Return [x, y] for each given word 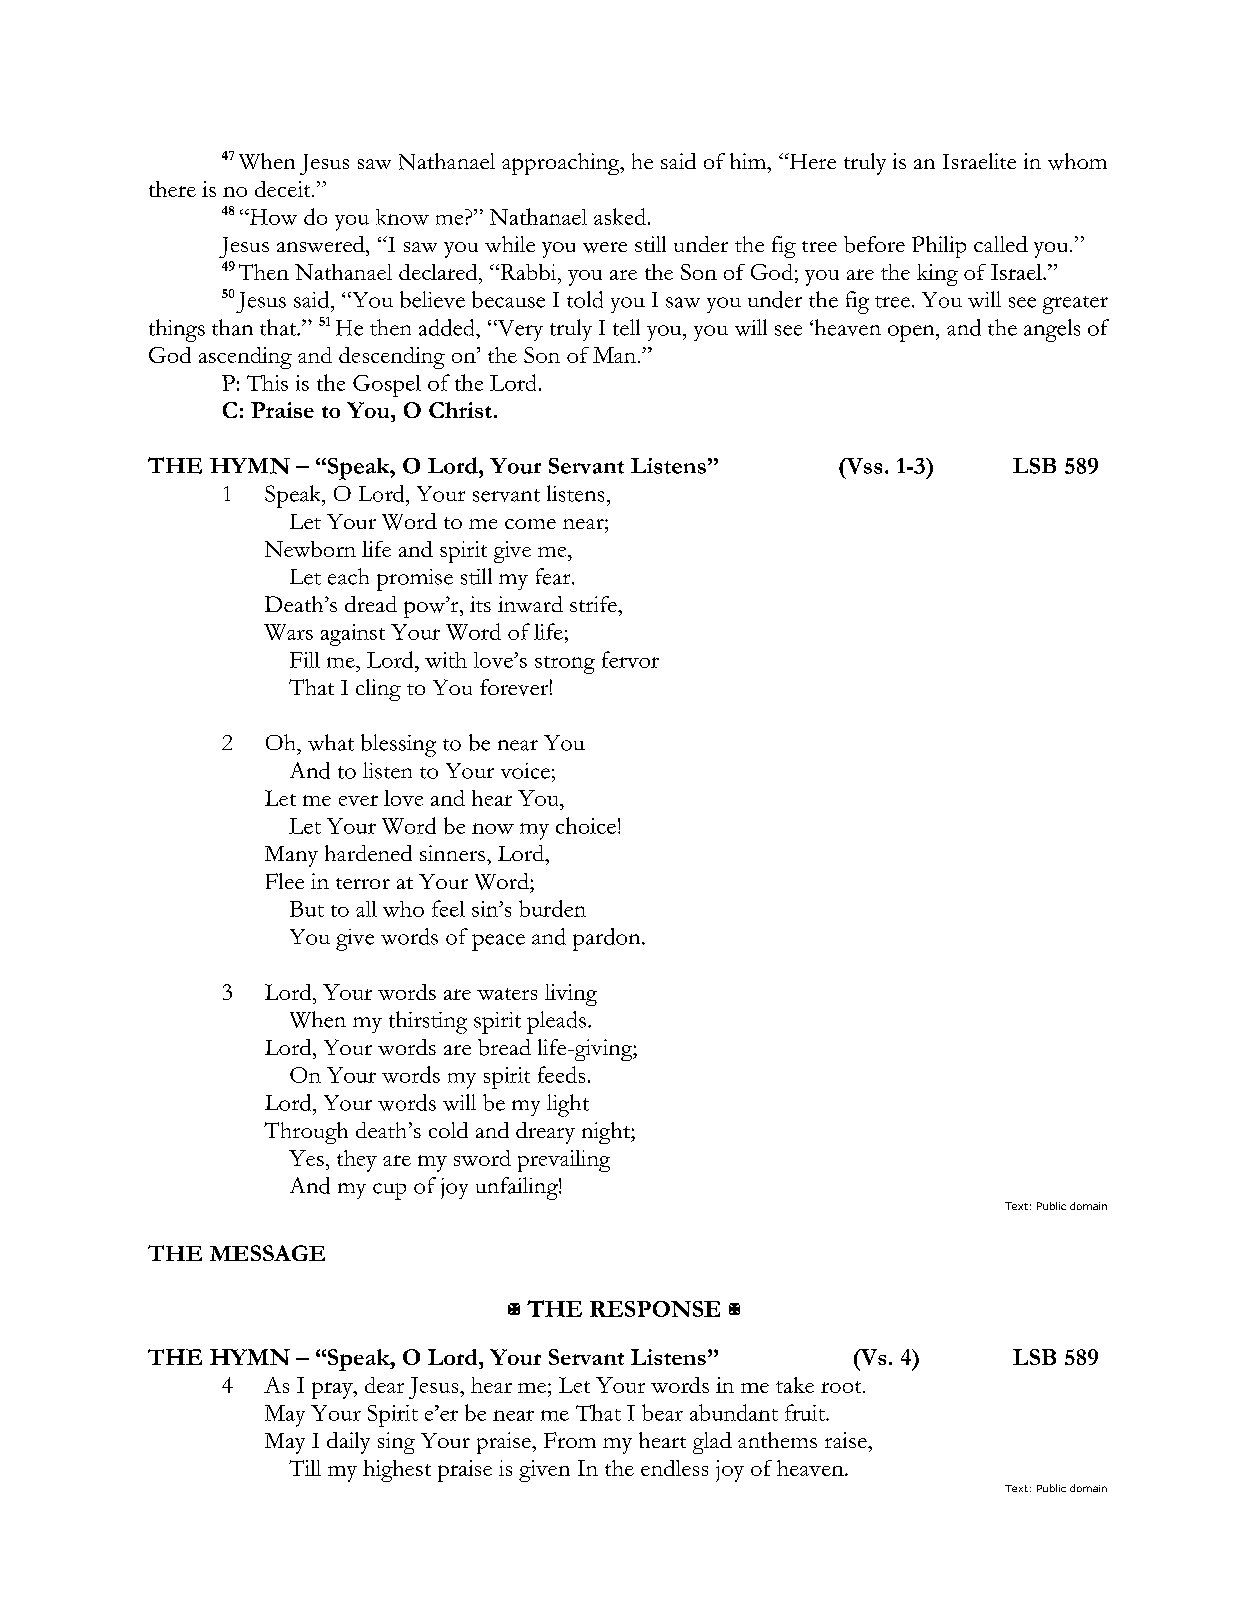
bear [662, 1412]
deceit [284, 189]
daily [348, 1443]
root [842, 1387]
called [1001, 244]
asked [620, 216]
